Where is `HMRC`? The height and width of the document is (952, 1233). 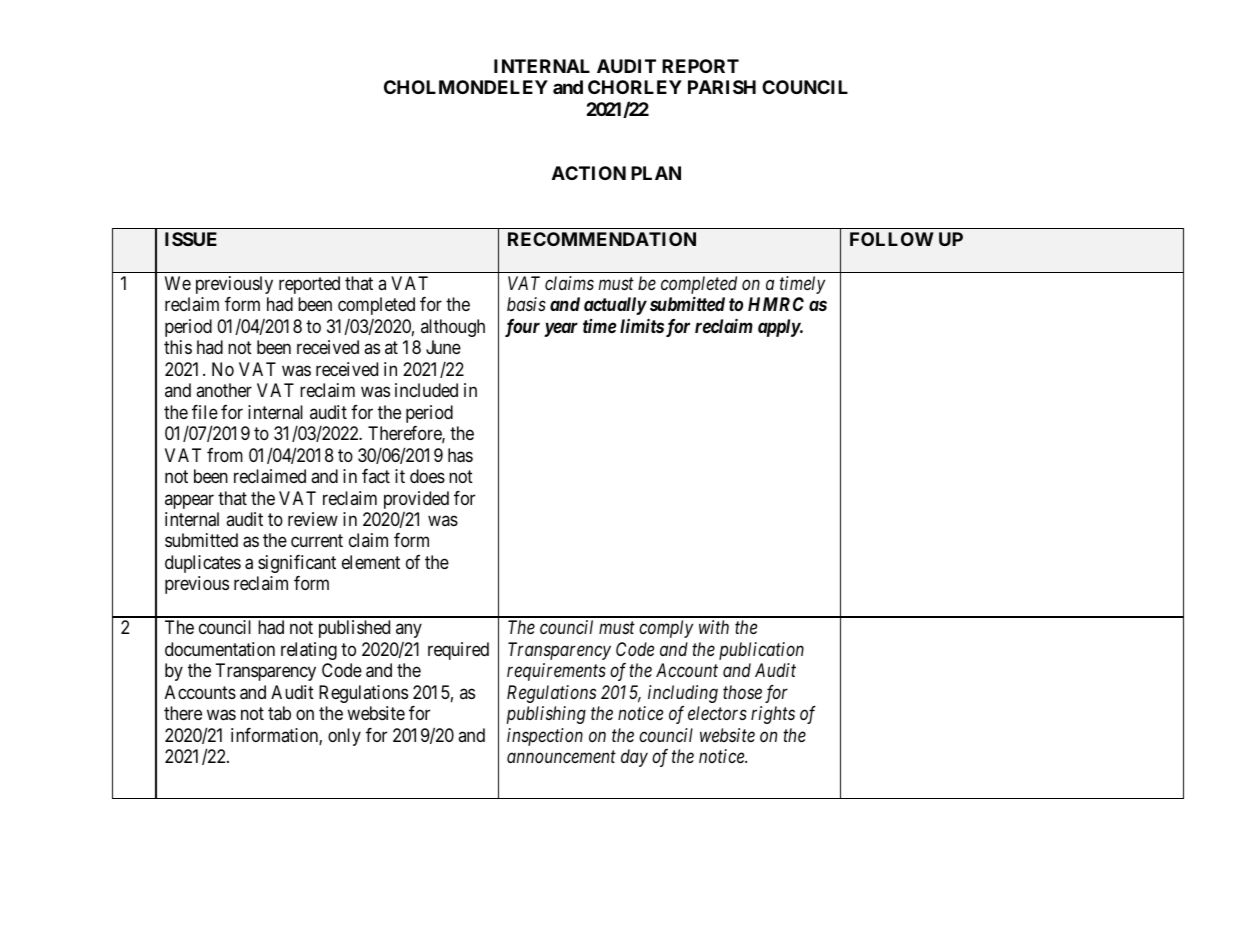 HMRC is located at coordinates (776, 304).
